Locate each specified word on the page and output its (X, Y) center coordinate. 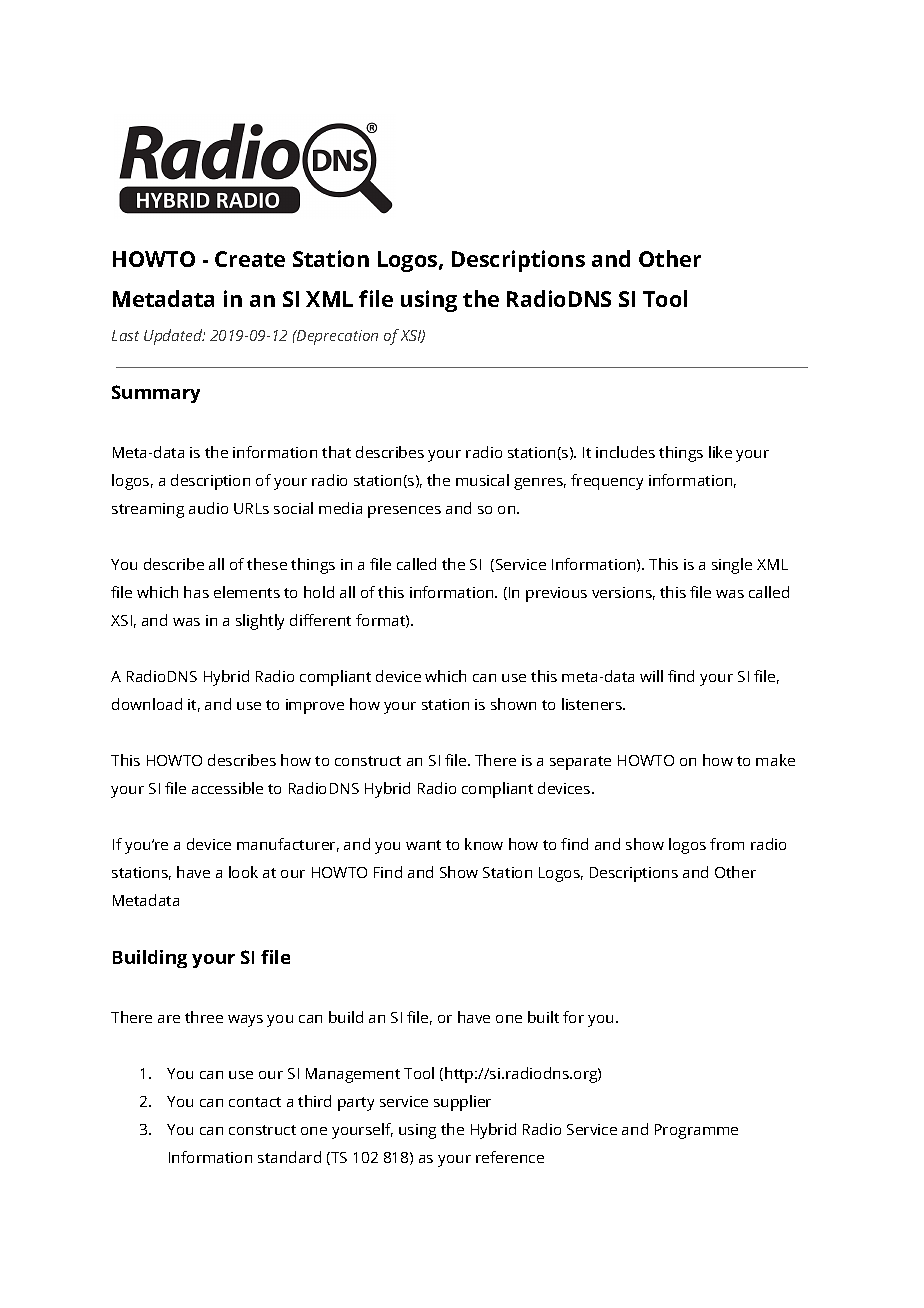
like (720, 452)
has (196, 592)
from (727, 844)
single (732, 566)
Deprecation (336, 337)
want (423, 845)
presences (404, 512)
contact (255, 1102)
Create (250, 259)
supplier (462, 1103)
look (243, 872)
